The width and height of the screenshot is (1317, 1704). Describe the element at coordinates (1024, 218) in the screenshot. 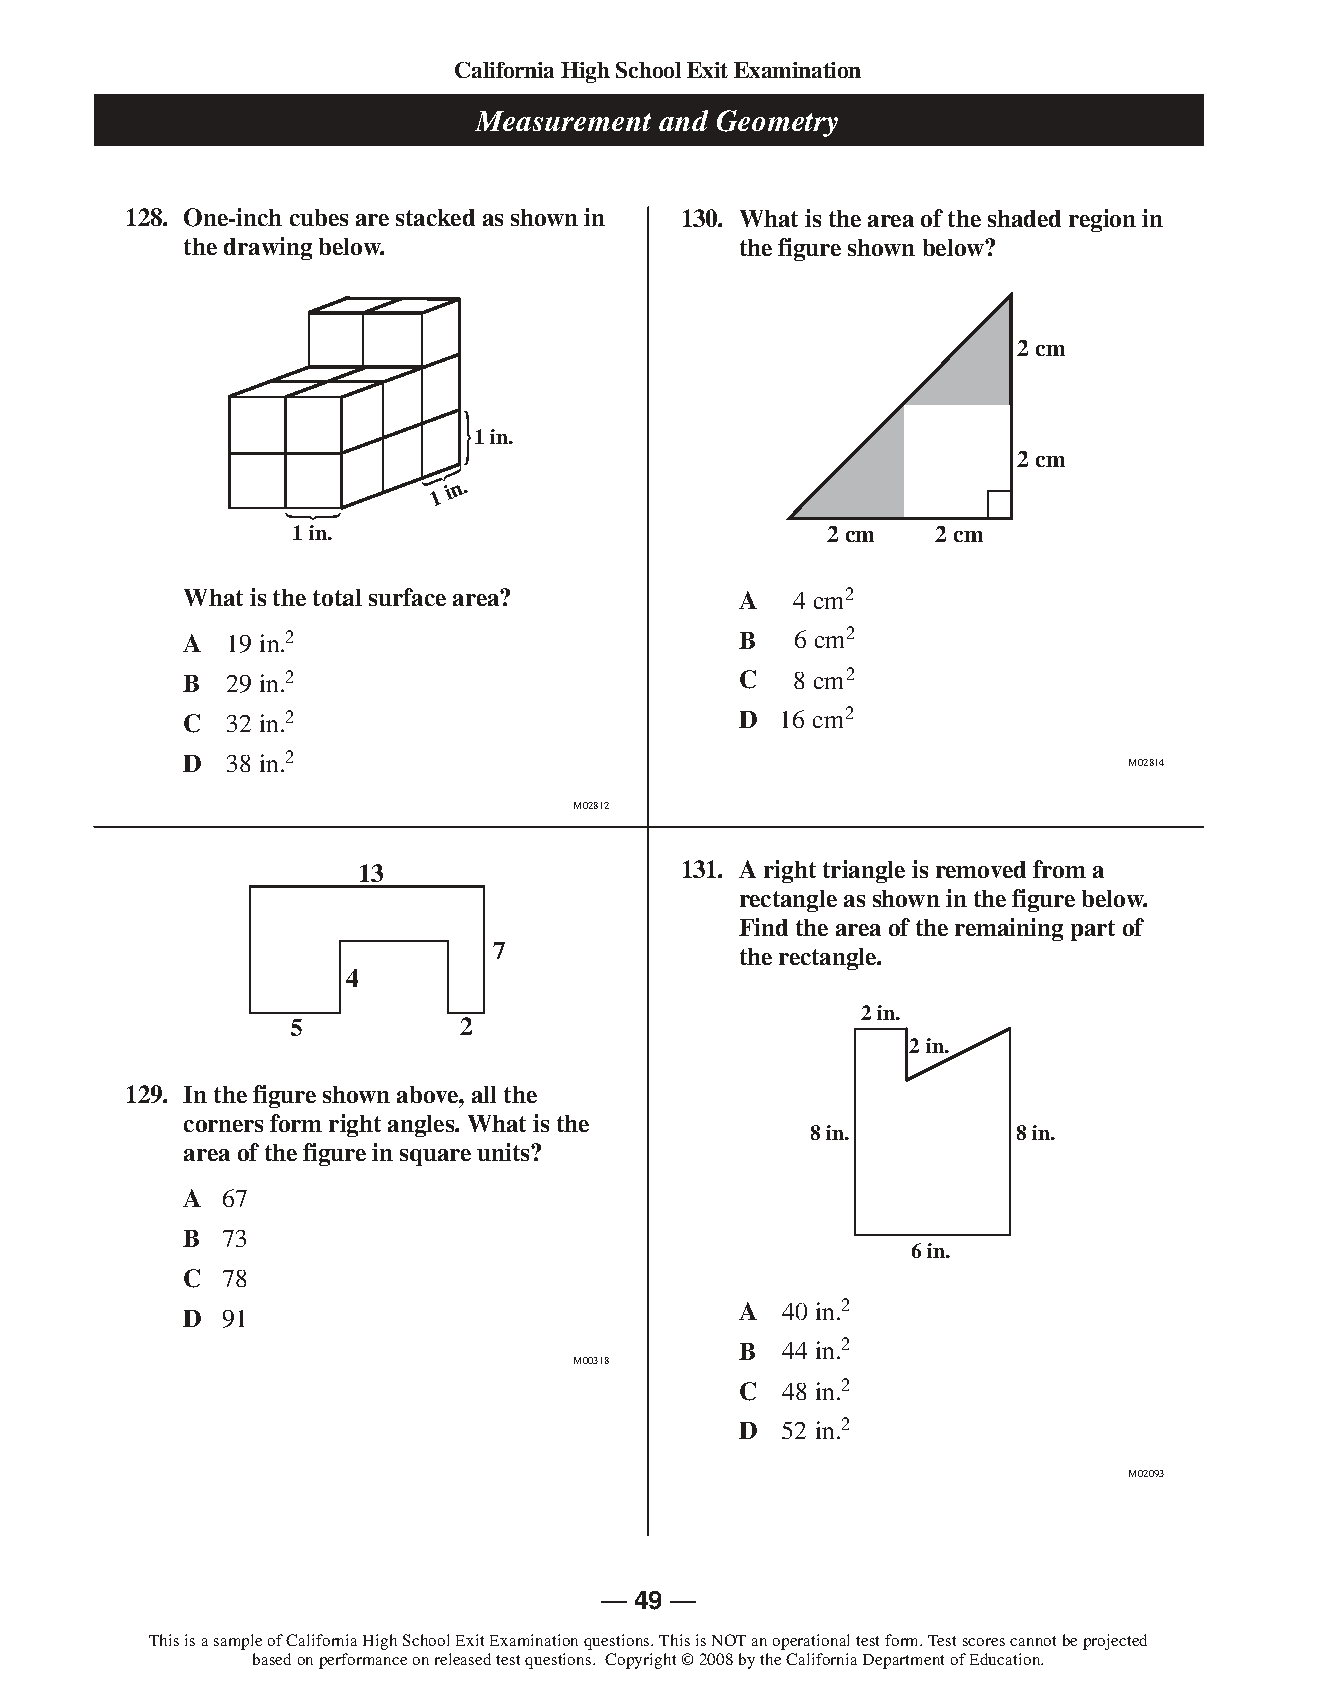

I see `shaded` at that location.
